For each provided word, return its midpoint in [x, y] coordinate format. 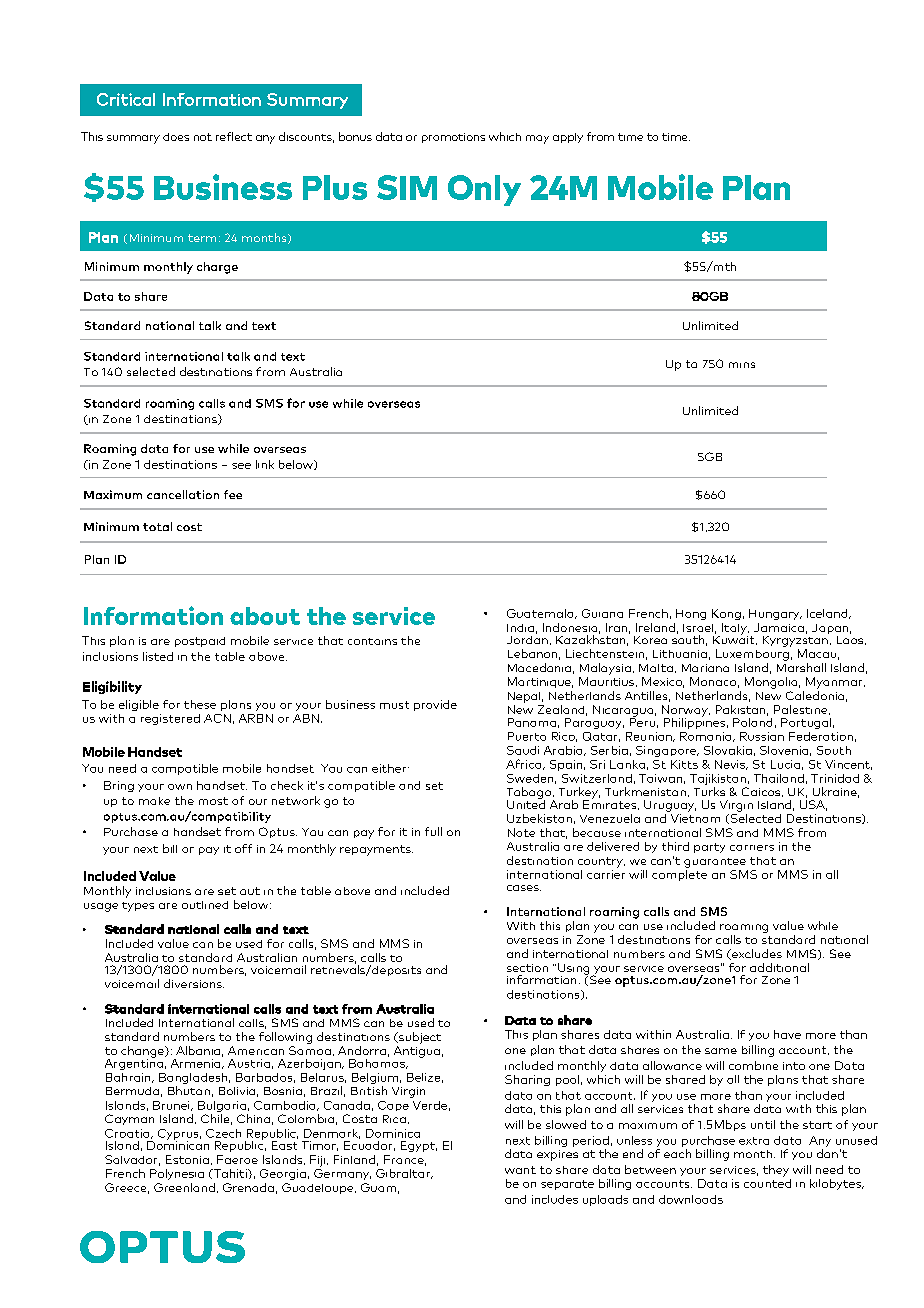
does [176, 137]
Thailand [779, 778]
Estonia [187, 1159]
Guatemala [541, 614]
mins [742, 365]
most [213, 801]
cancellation [183, 494]
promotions [453, 138]
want [520, 1170]
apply [568, 138]
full [433, 831]
